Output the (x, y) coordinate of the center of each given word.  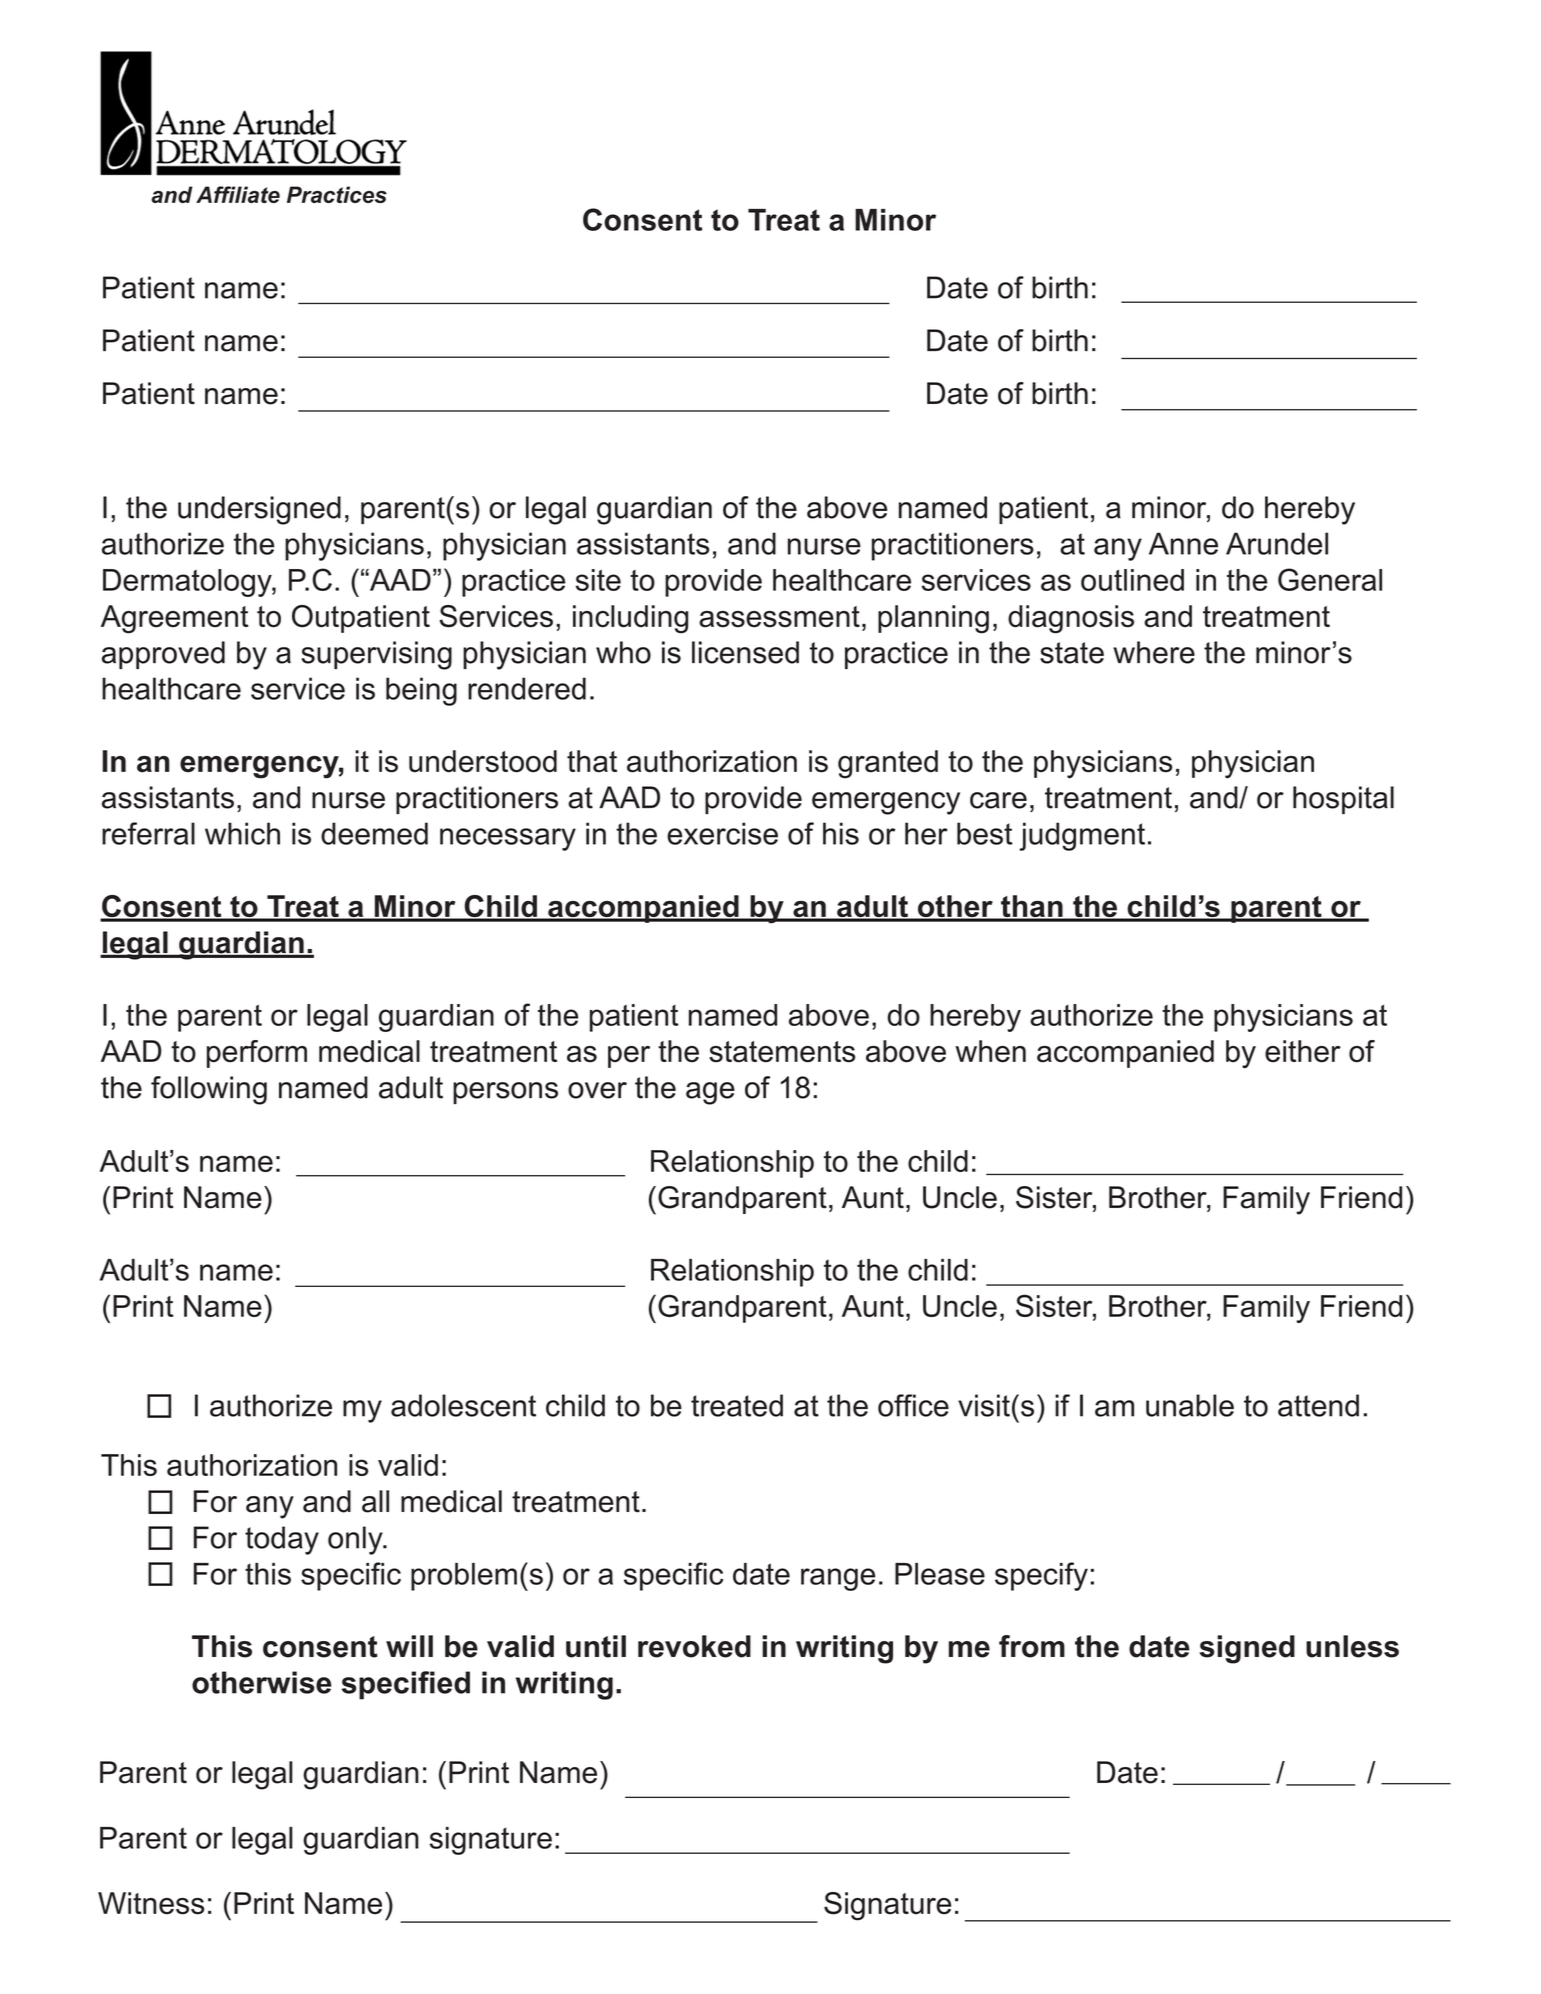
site (598, 580)
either (1303, 1051)
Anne (1183, 543)
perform (257, 1054)
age (710, 1093)
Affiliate (238, 194)
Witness (151, 1903)
